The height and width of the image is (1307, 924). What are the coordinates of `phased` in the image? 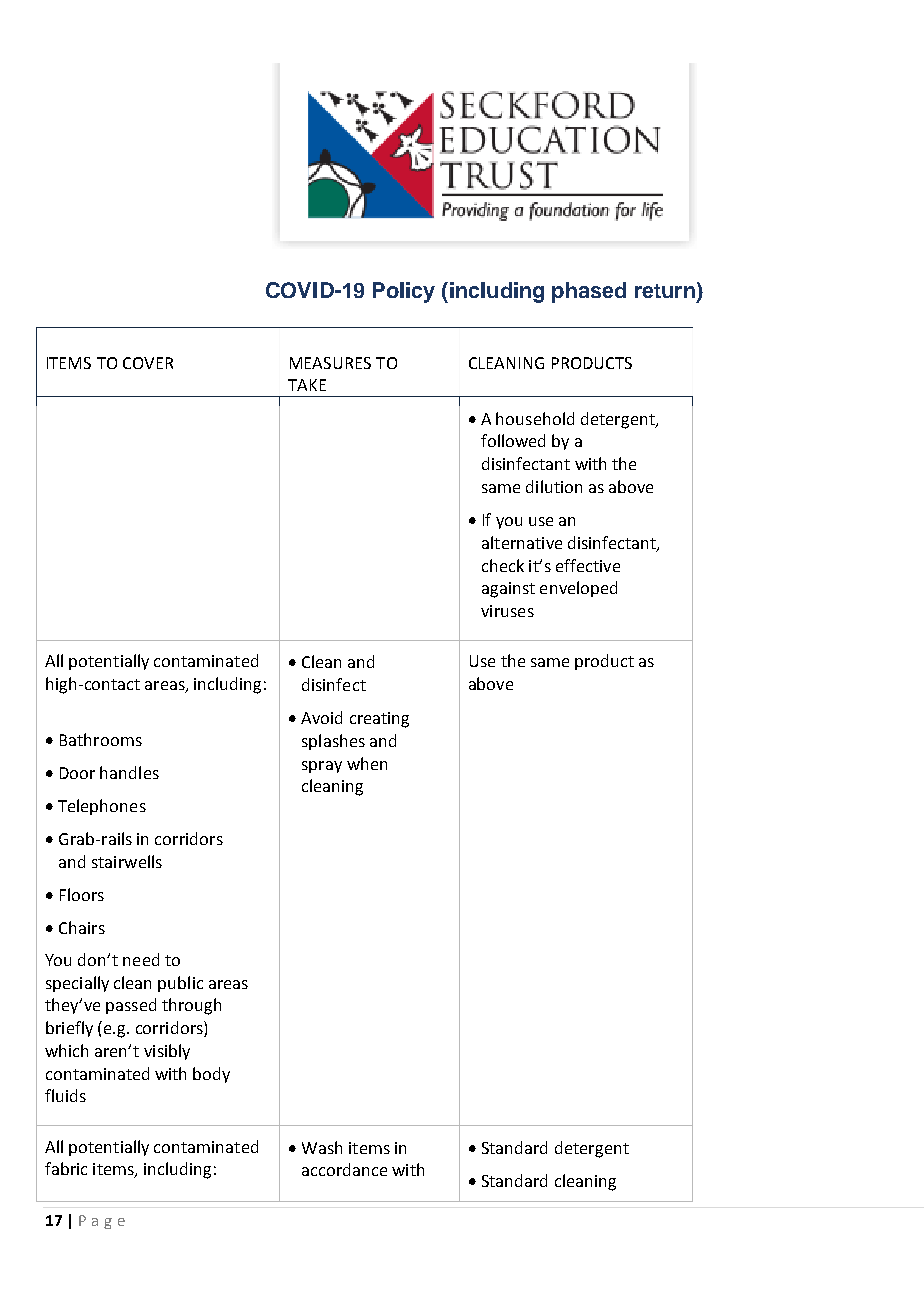 It's located at (589, 292).
